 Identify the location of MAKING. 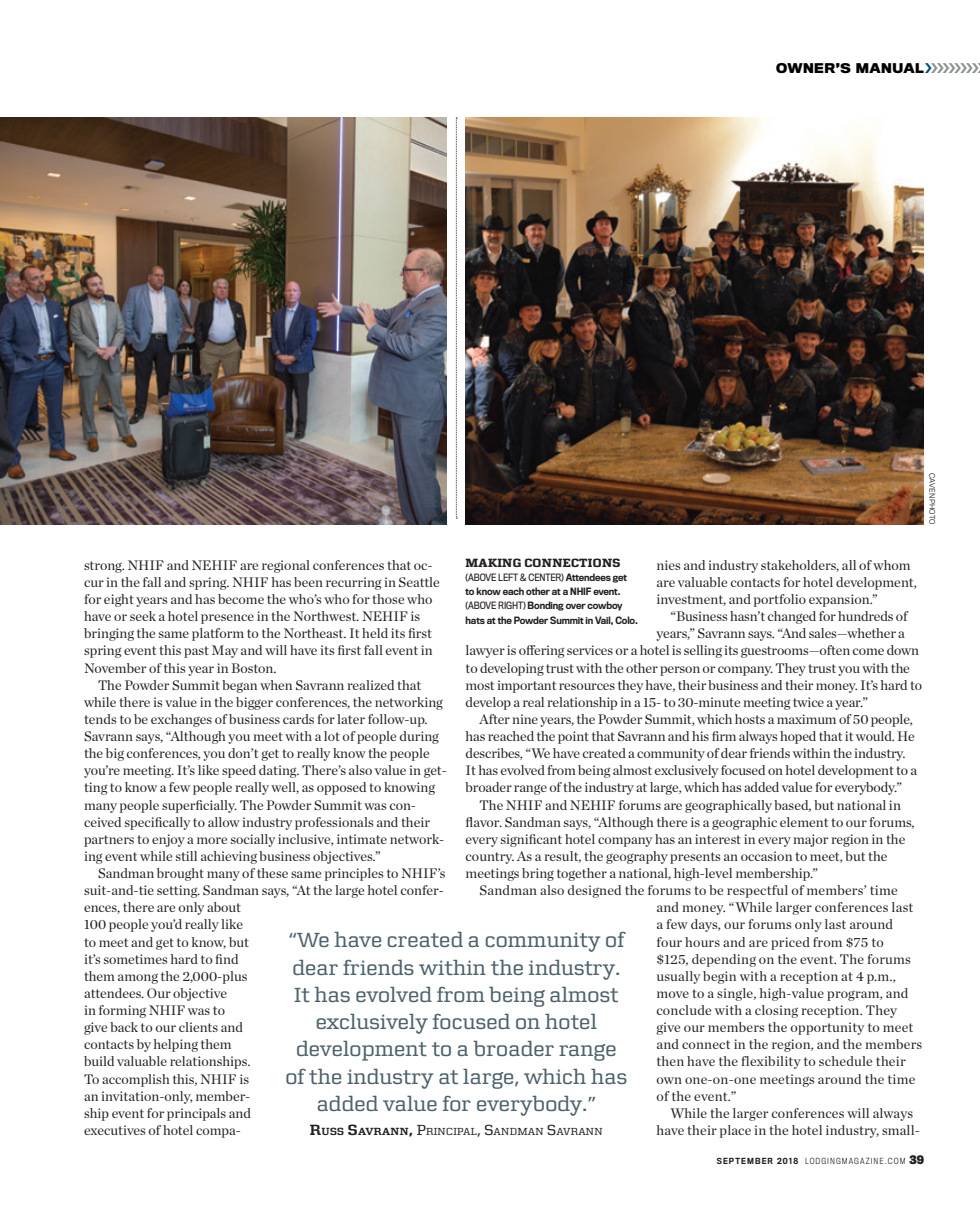
(493, 562).
